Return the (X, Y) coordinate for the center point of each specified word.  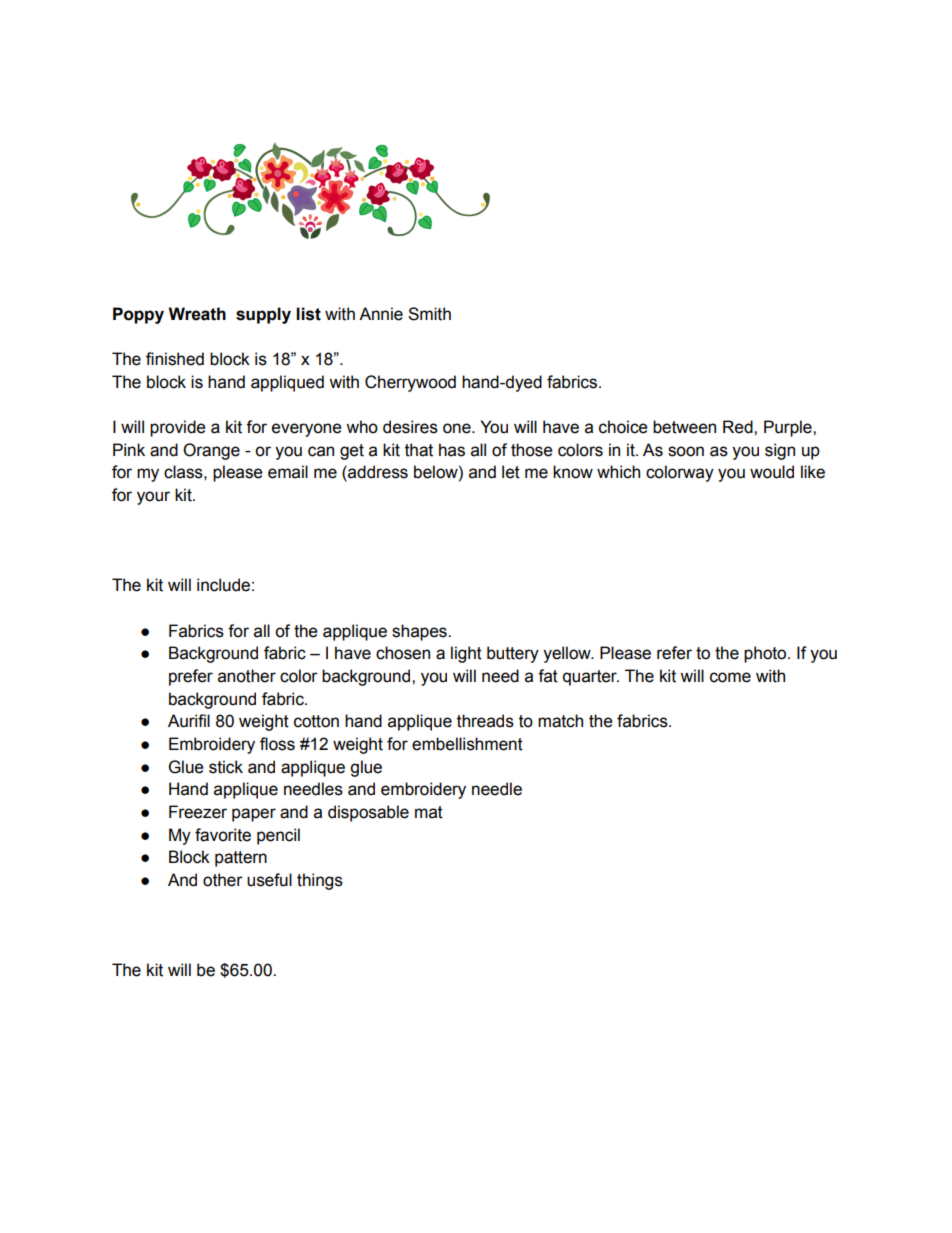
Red (739, 427)
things (320, 881)
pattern (241, 859)
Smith (429, 314)
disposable (368, 813)
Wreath (197, 314)
